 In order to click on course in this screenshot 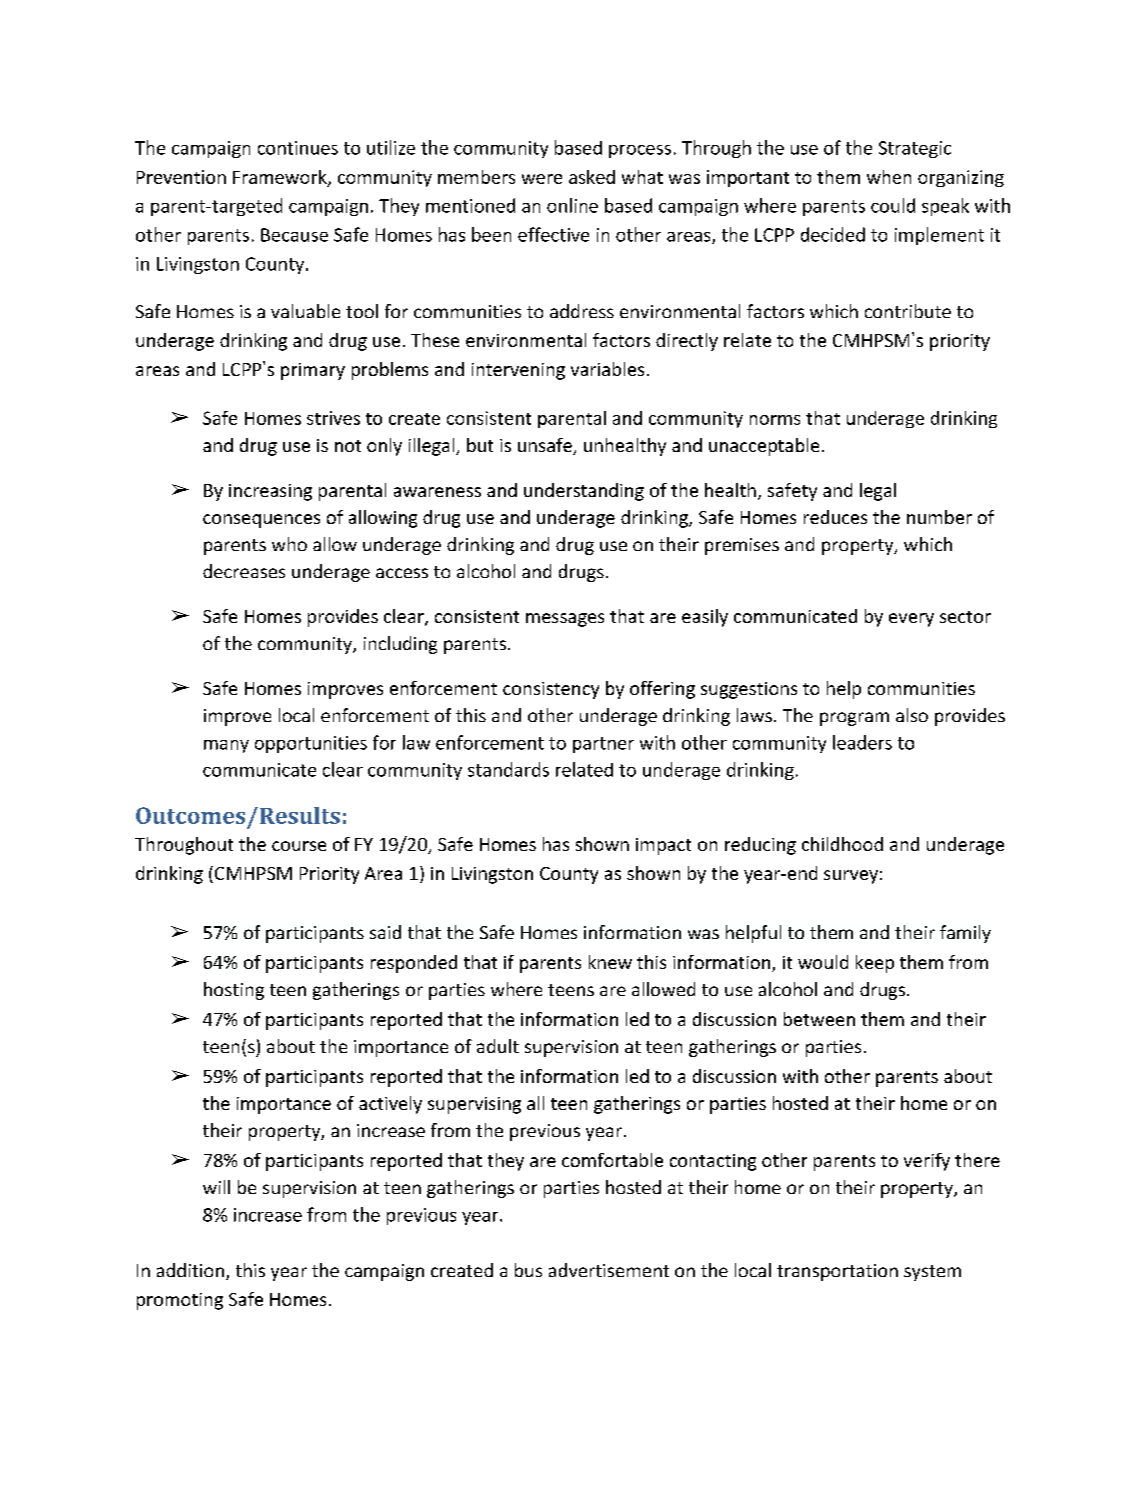, I will do `click(299, 846)`.
